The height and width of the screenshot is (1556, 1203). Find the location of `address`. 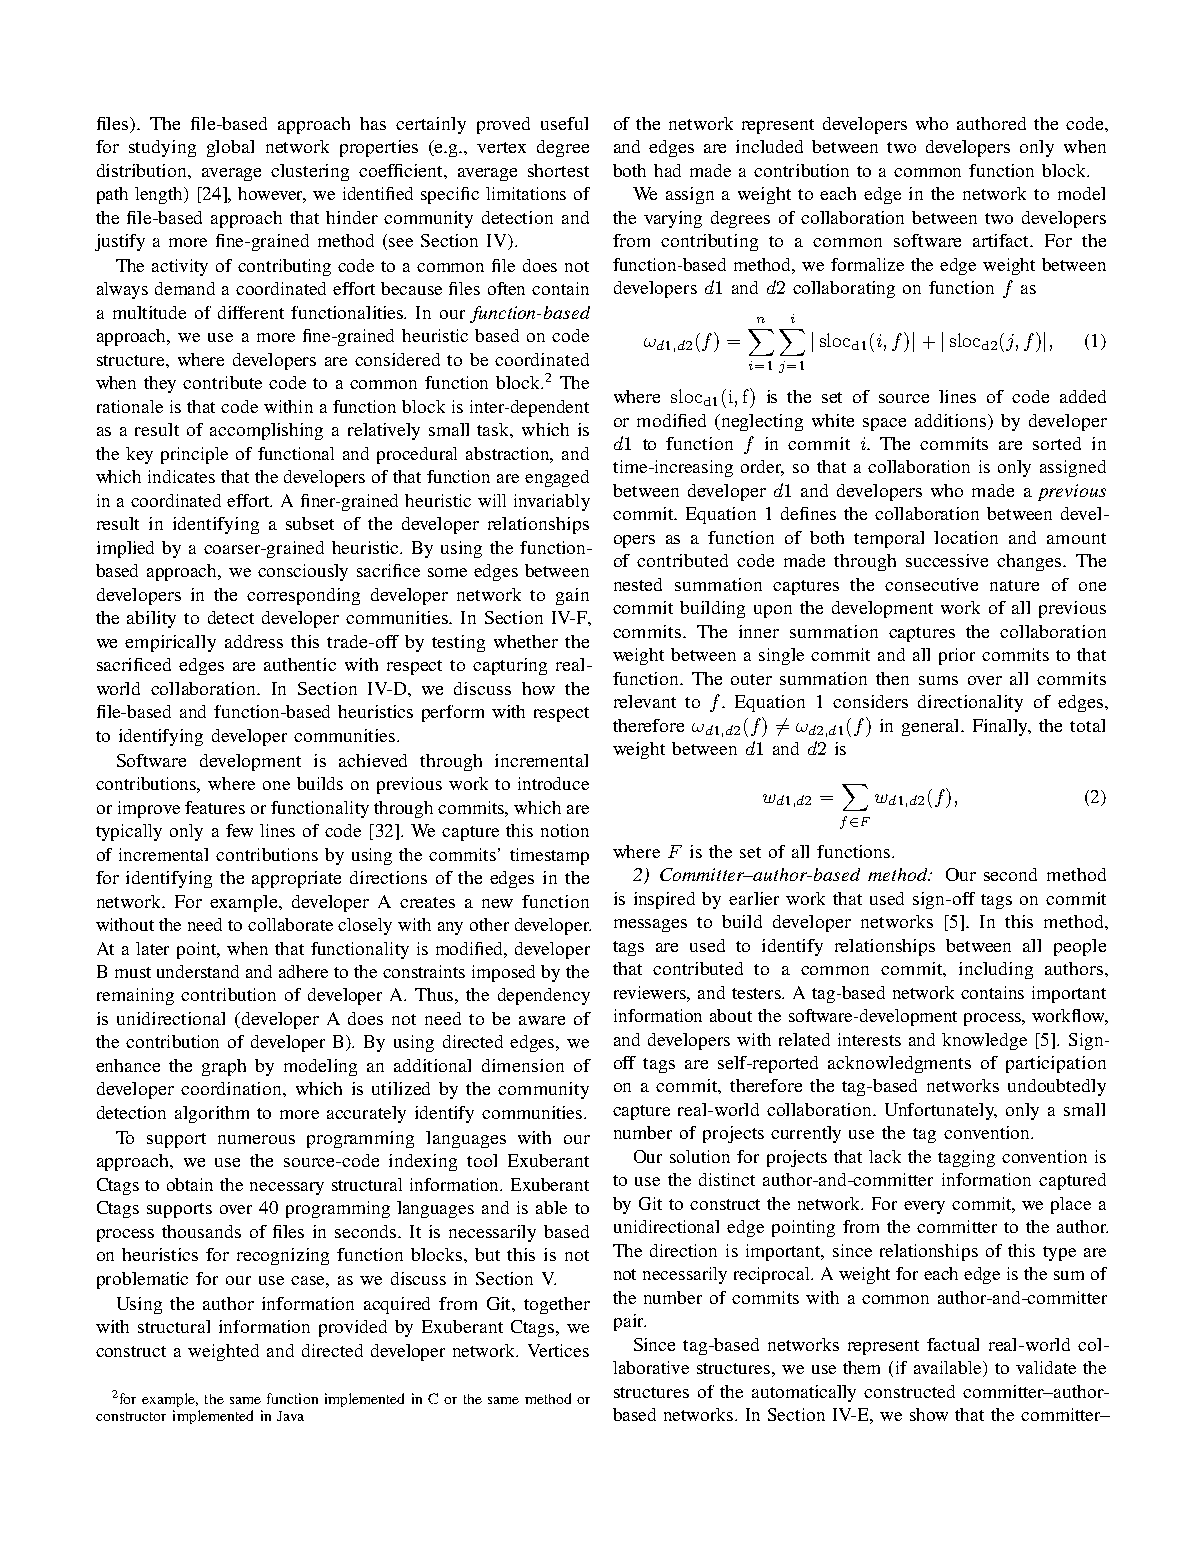

address is located at coordinates (254, 641).
